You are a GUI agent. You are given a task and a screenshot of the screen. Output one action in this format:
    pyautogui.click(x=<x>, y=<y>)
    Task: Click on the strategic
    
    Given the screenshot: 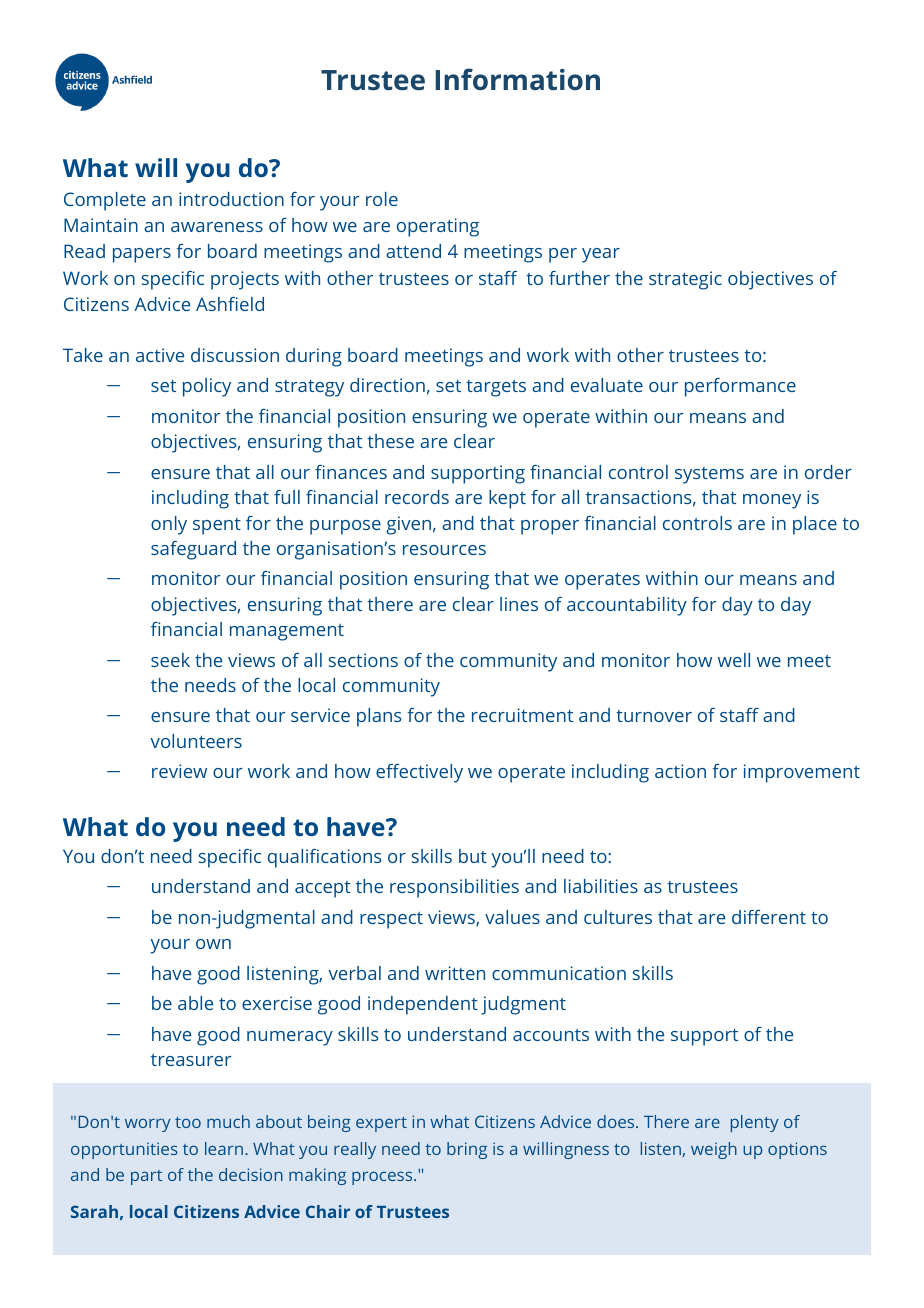 What is the action you would take?
    pyautogui.click(x=685, y=280)
